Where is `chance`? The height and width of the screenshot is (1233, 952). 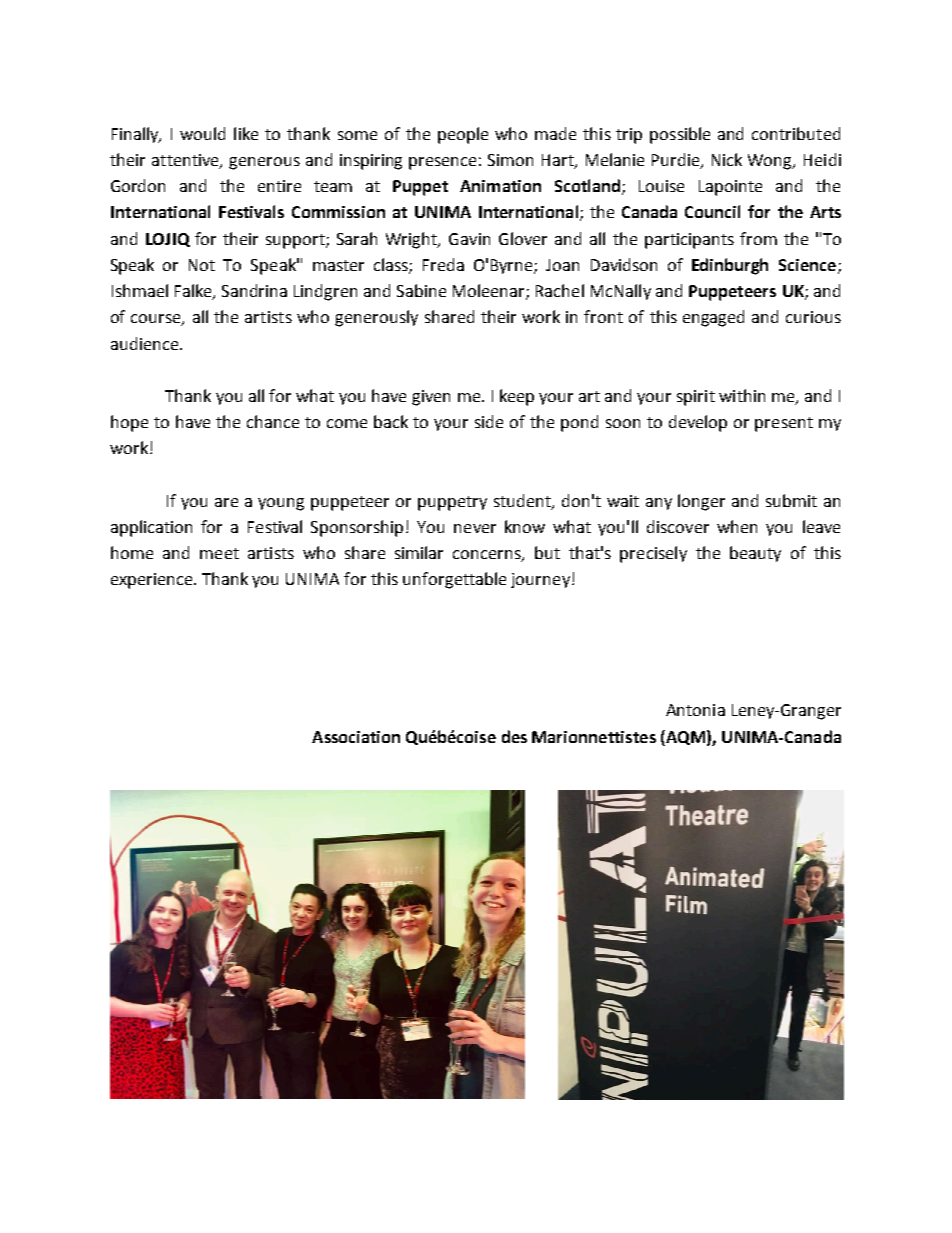
chance is located at coordinates (273, 421).
